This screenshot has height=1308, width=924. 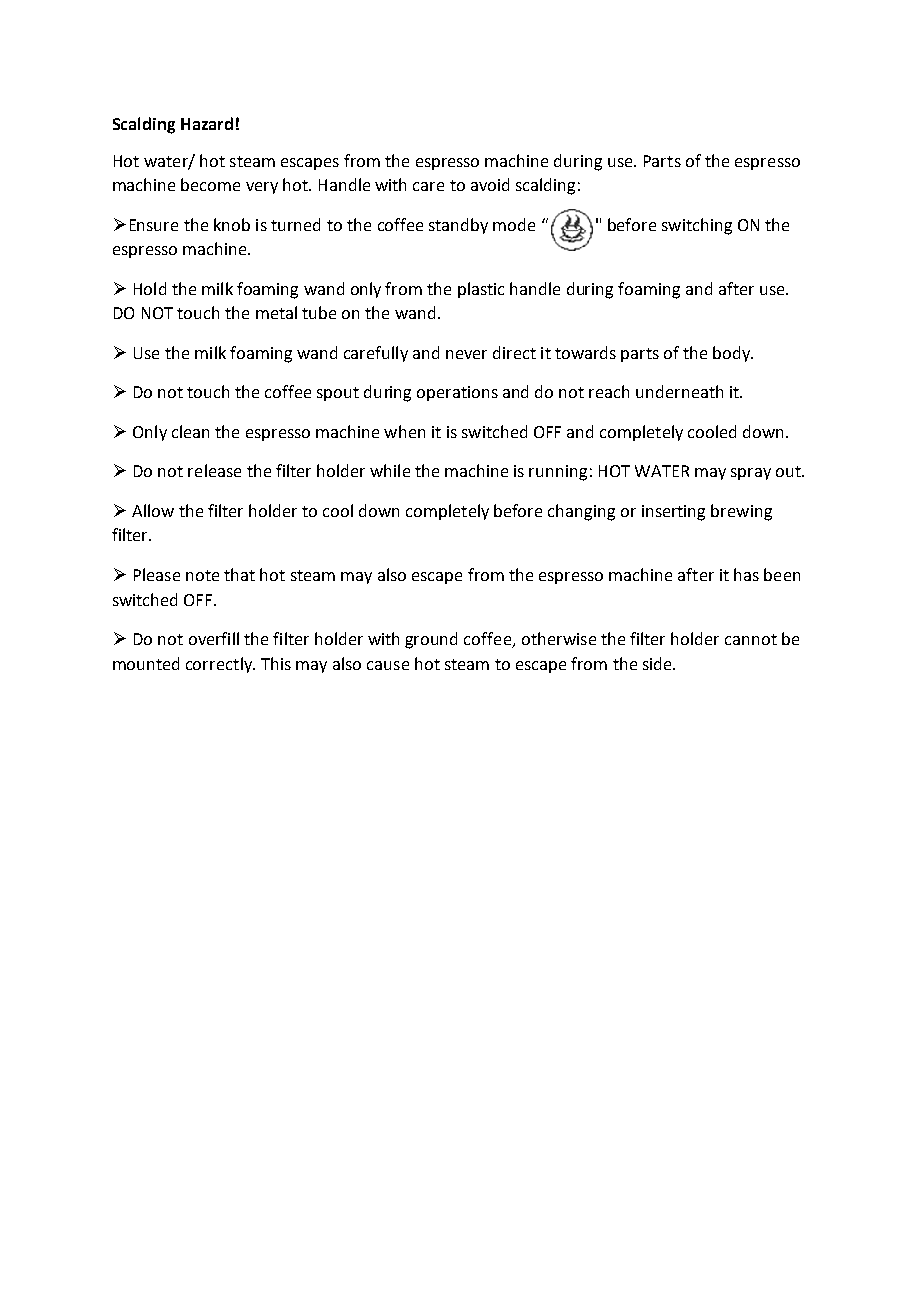 What do you see at coordinates (214, 638) in the screenshot?
I see `overfill` at bounding box center [214, 638].
